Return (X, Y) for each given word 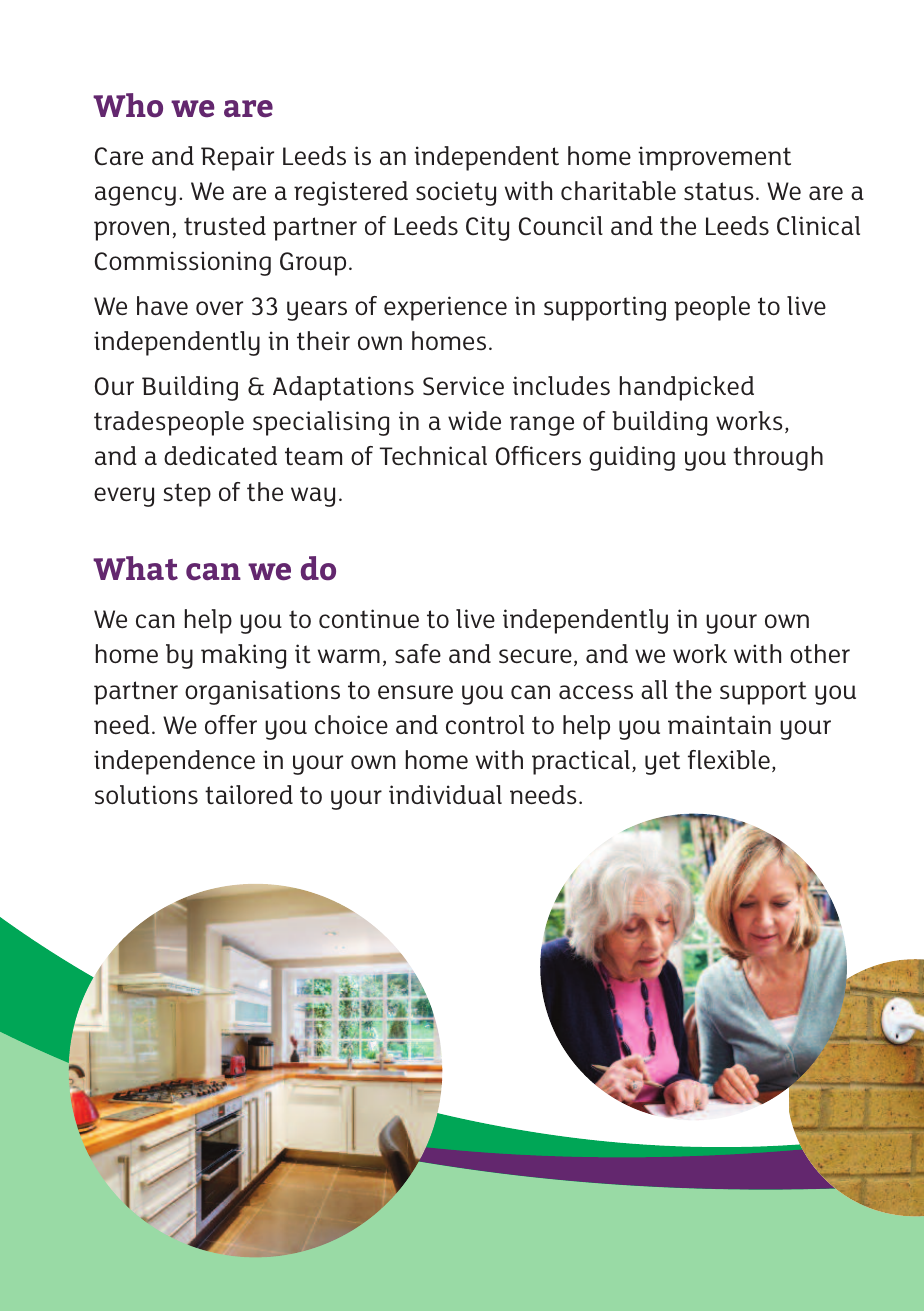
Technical (433, 455)
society (456, 193)
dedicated (220, 455)
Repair (237, 158)
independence (174, 762)
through (778, 458)
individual (445, 794)
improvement (714, 158)
